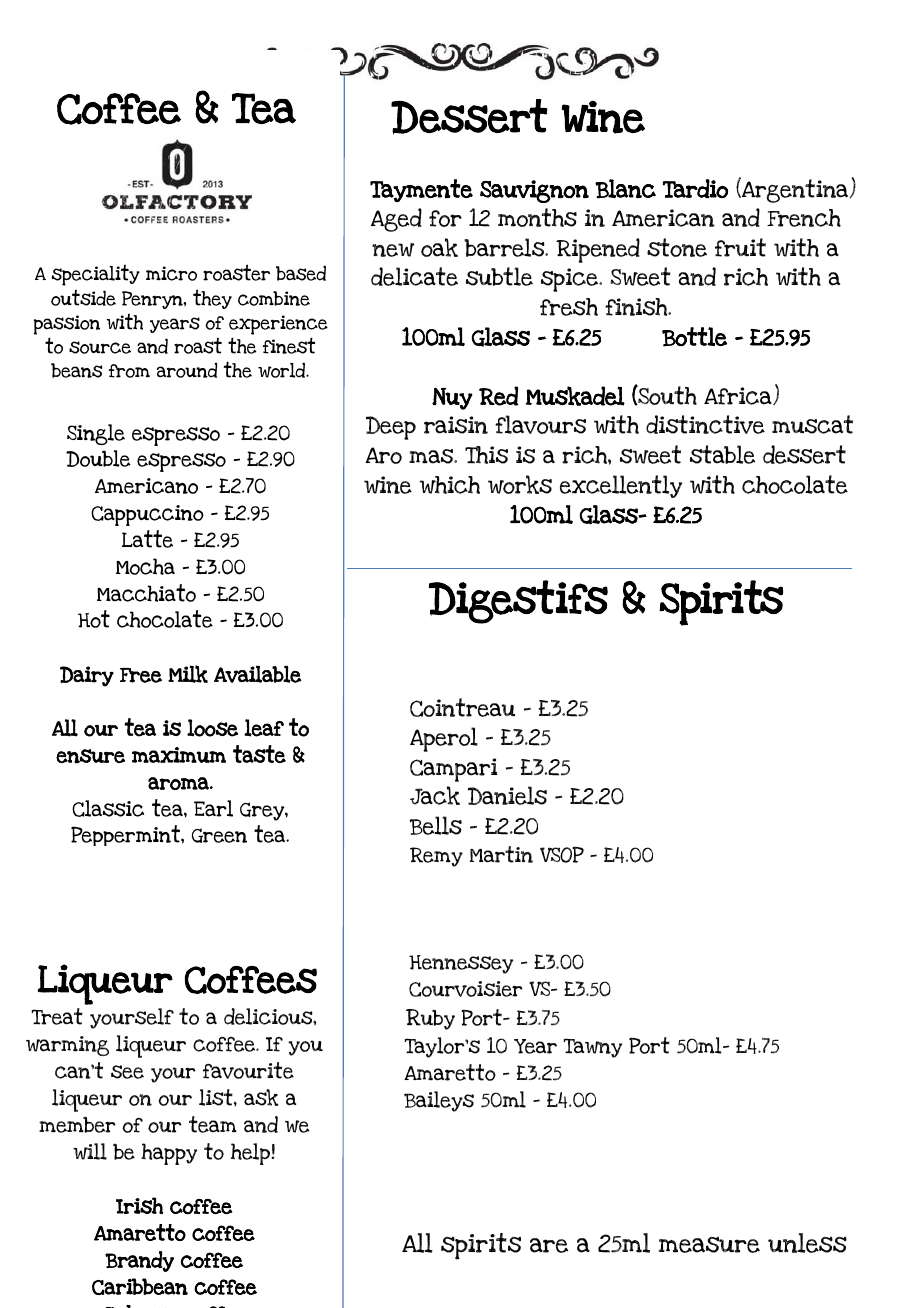 Image resolution: width=924 pixels, height=1308 pixels. What do you see at coordinates (171, 273) in the image?
I see `micro` at bounding box center [171, 273].
